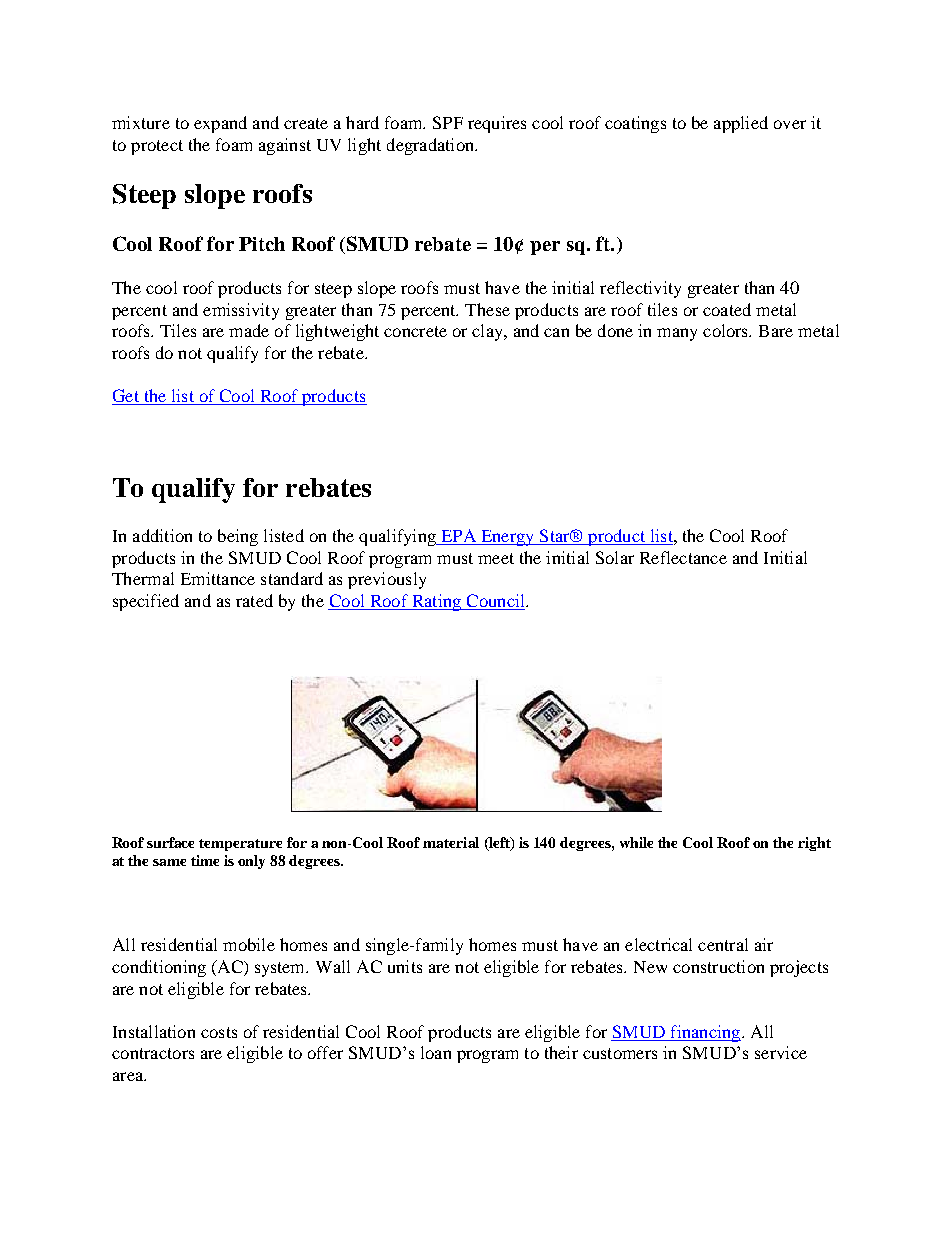 This page has width=952, height=1233. I want to click on right, so click(814, 844).
